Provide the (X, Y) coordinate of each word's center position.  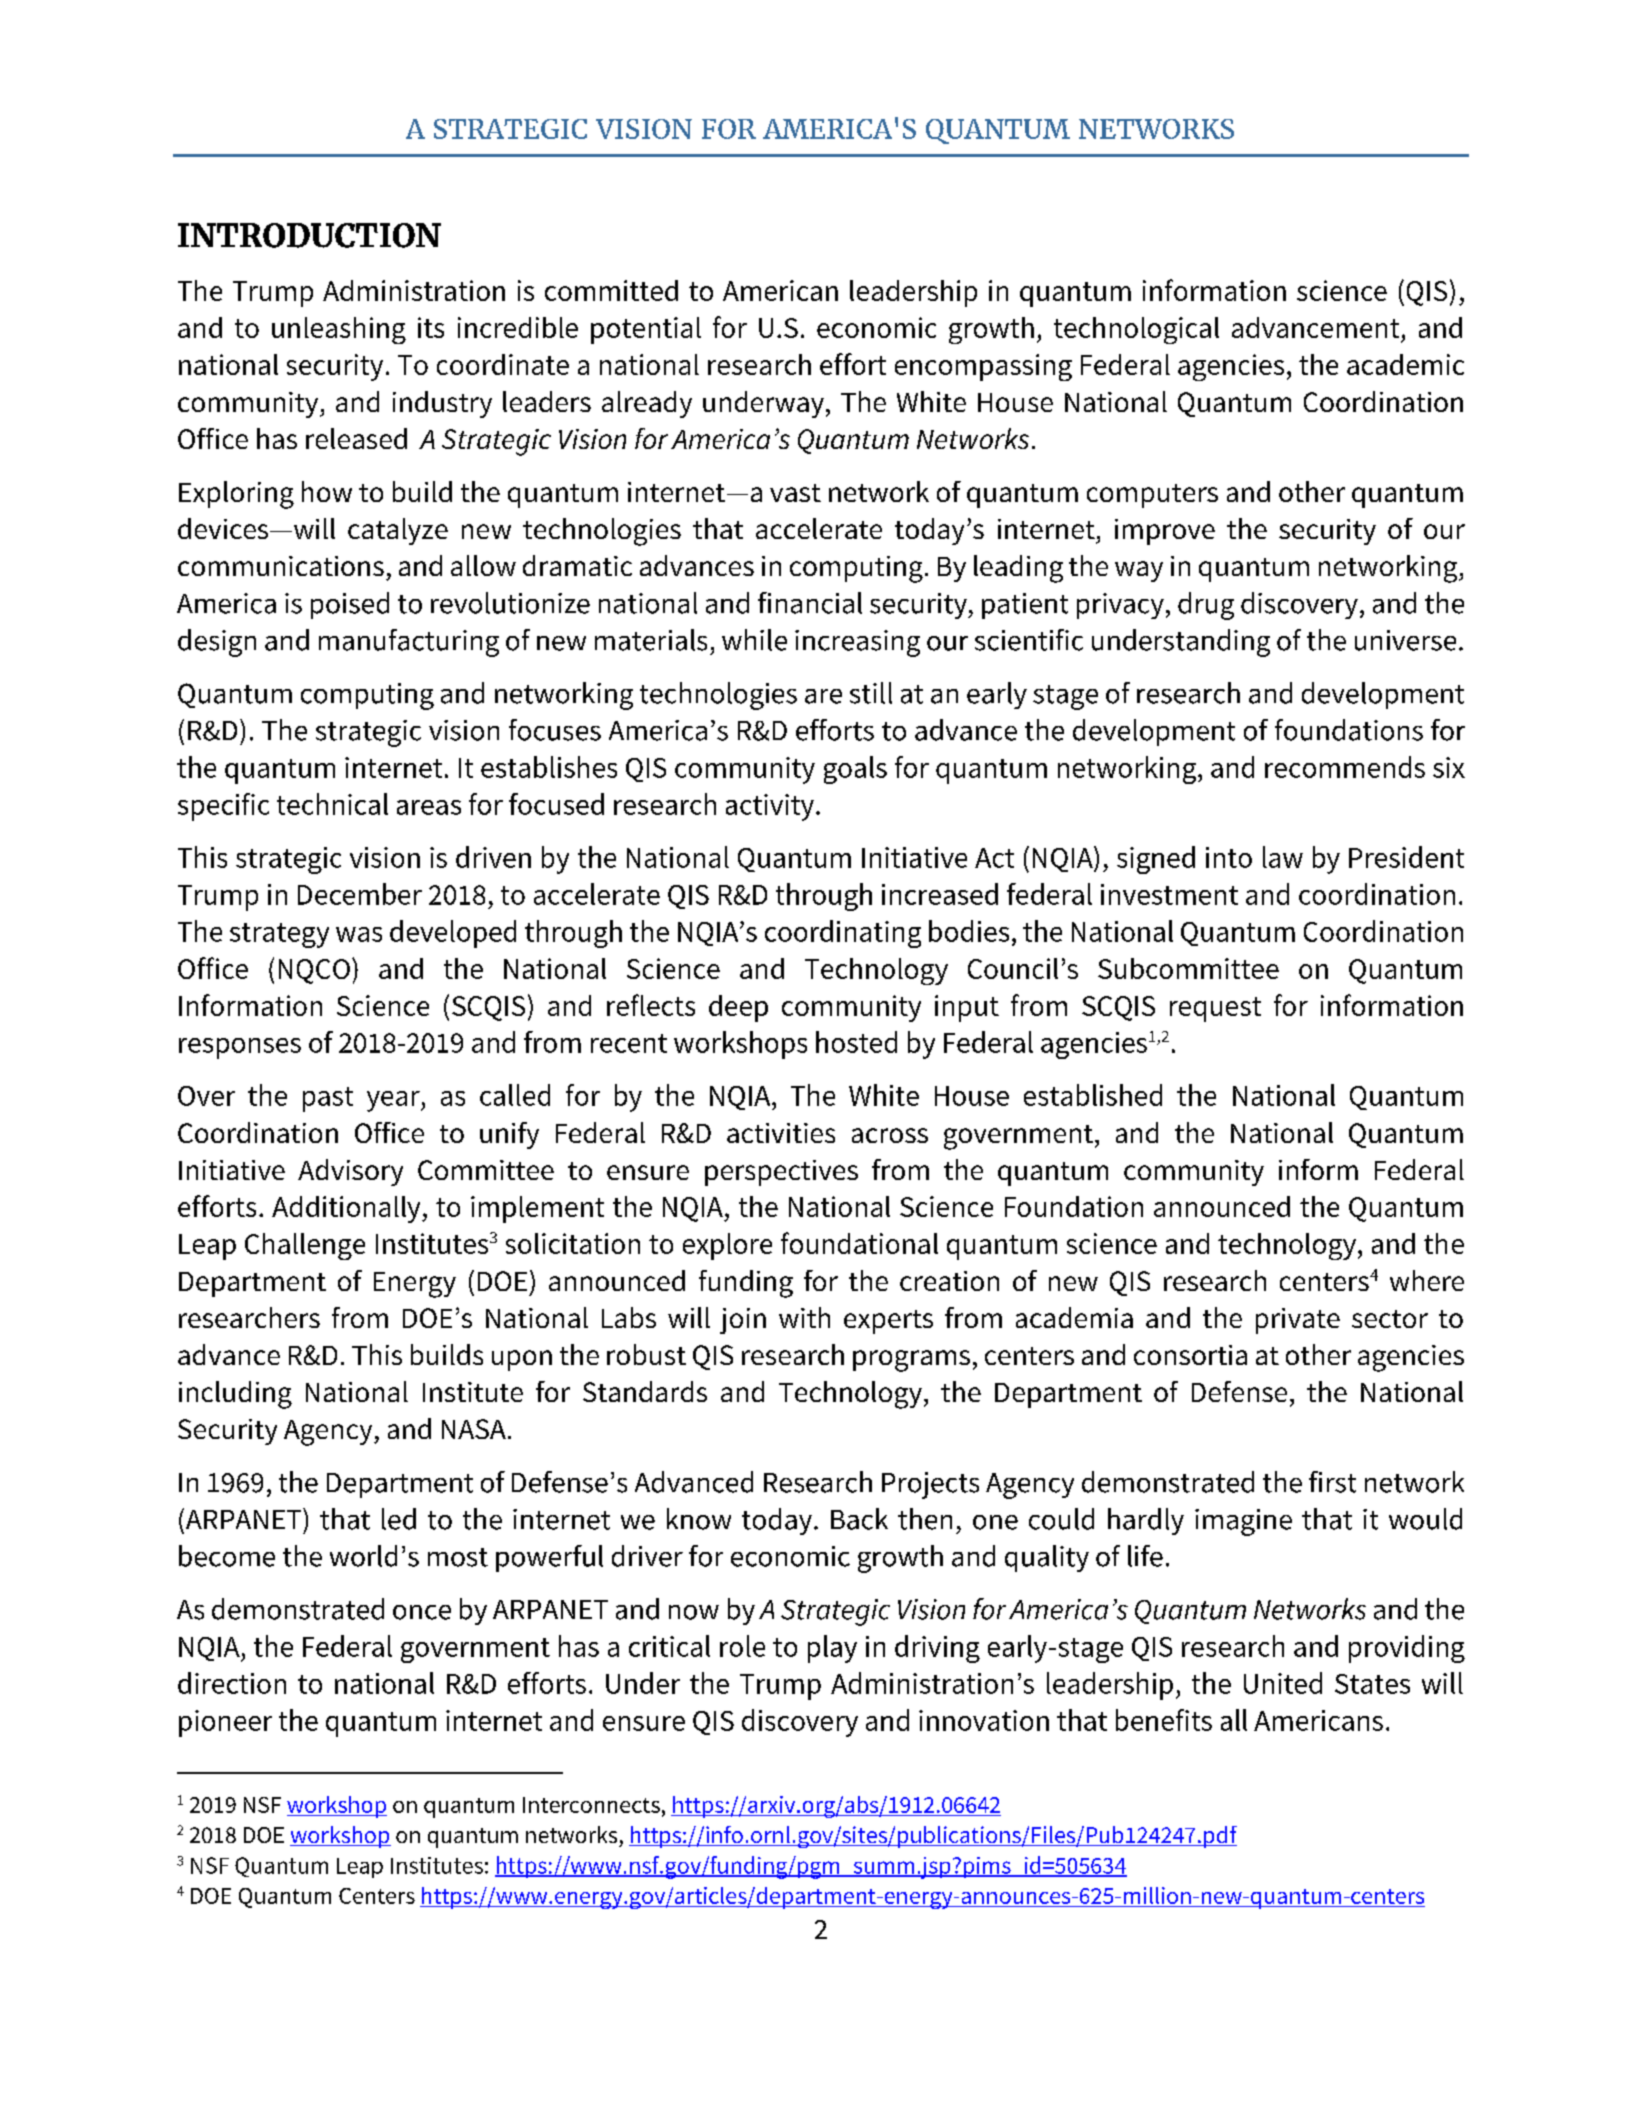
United (1283, 1683)
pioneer (225, 1723)
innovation (984, 1720)
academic (1405, 364)
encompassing (983, 367)
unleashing (339, 330)
